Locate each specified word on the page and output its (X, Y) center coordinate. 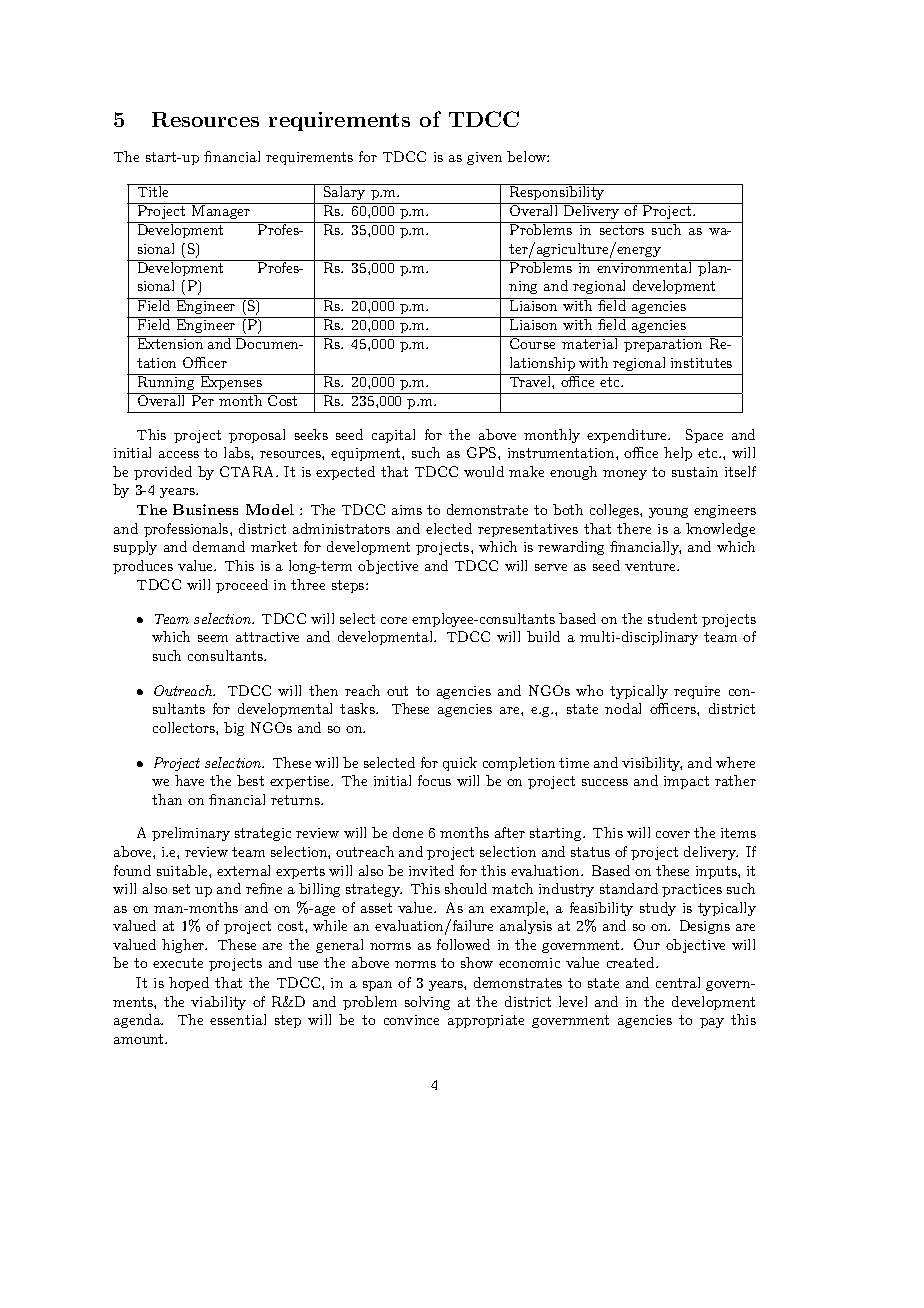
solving (427, 1003)
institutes (701, 363)
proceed (242, 586)
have (189, 780)
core (394, 620)
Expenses (231, 382)
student (672, 618)
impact (686, 782)
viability (218, 1003)
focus (434, 780)
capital (393, 436)
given (484, 158)
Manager (221, 211)
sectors (622, 230)
